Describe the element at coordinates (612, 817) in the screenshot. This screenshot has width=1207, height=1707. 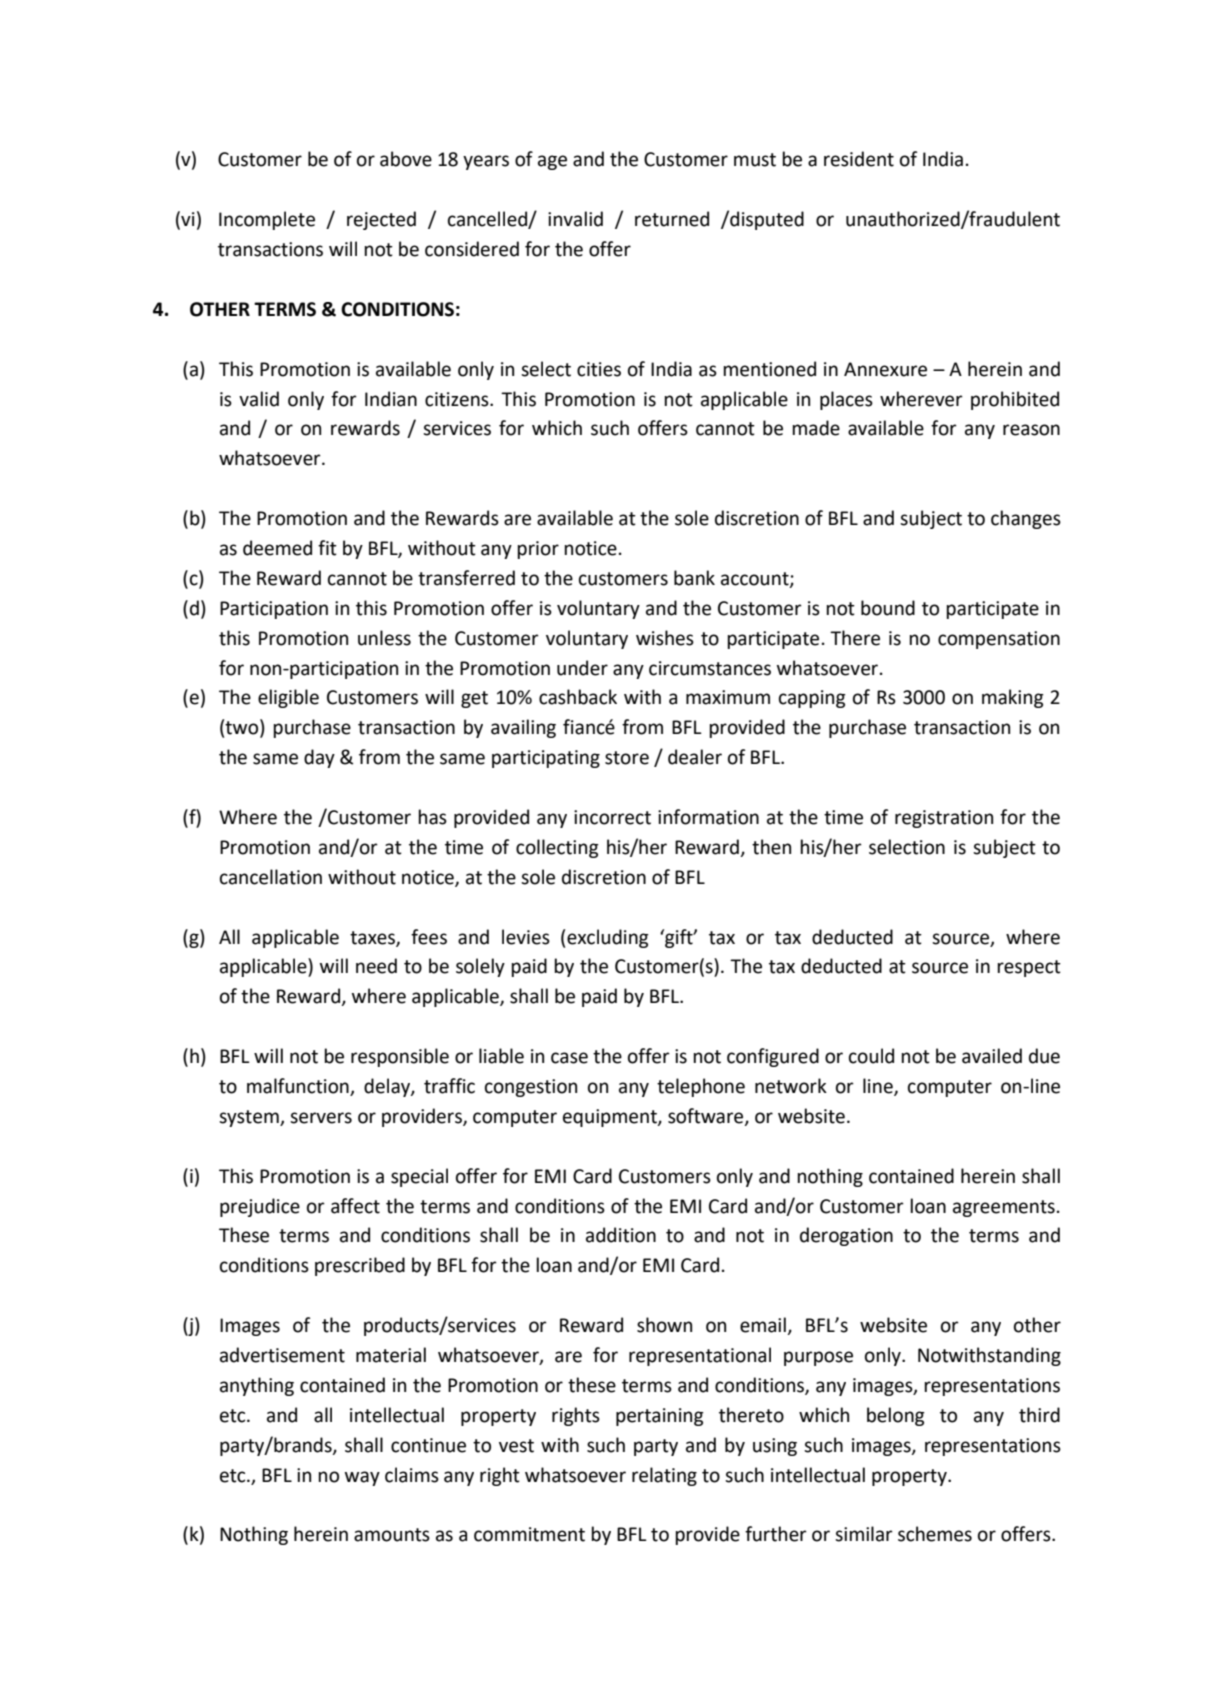
I see `incorrect` at that location.
